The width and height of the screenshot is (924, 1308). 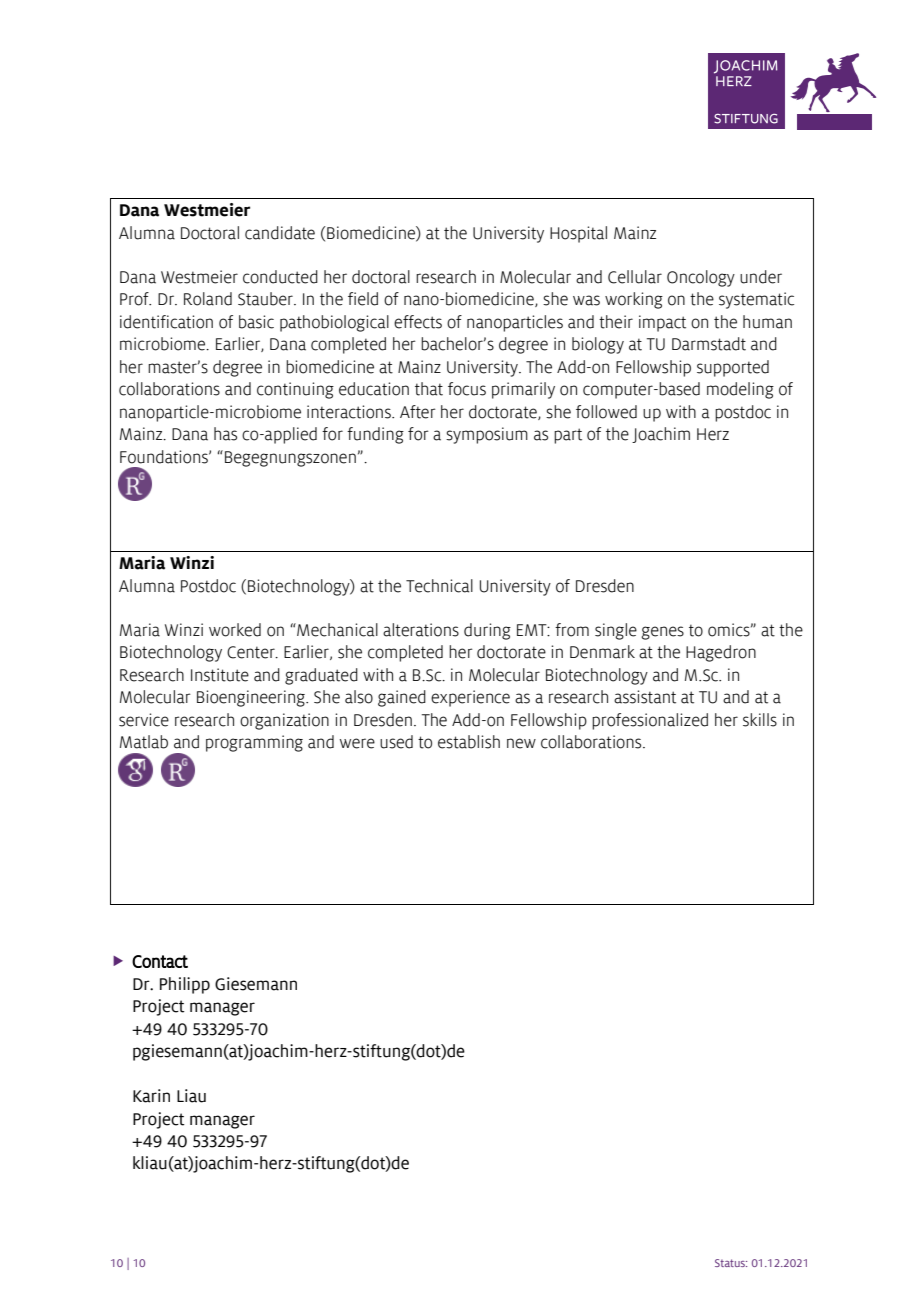 What do you see at coordinates (208, 299) in the screenshot?
I see `Roland` at bounding box center [208, 299].
